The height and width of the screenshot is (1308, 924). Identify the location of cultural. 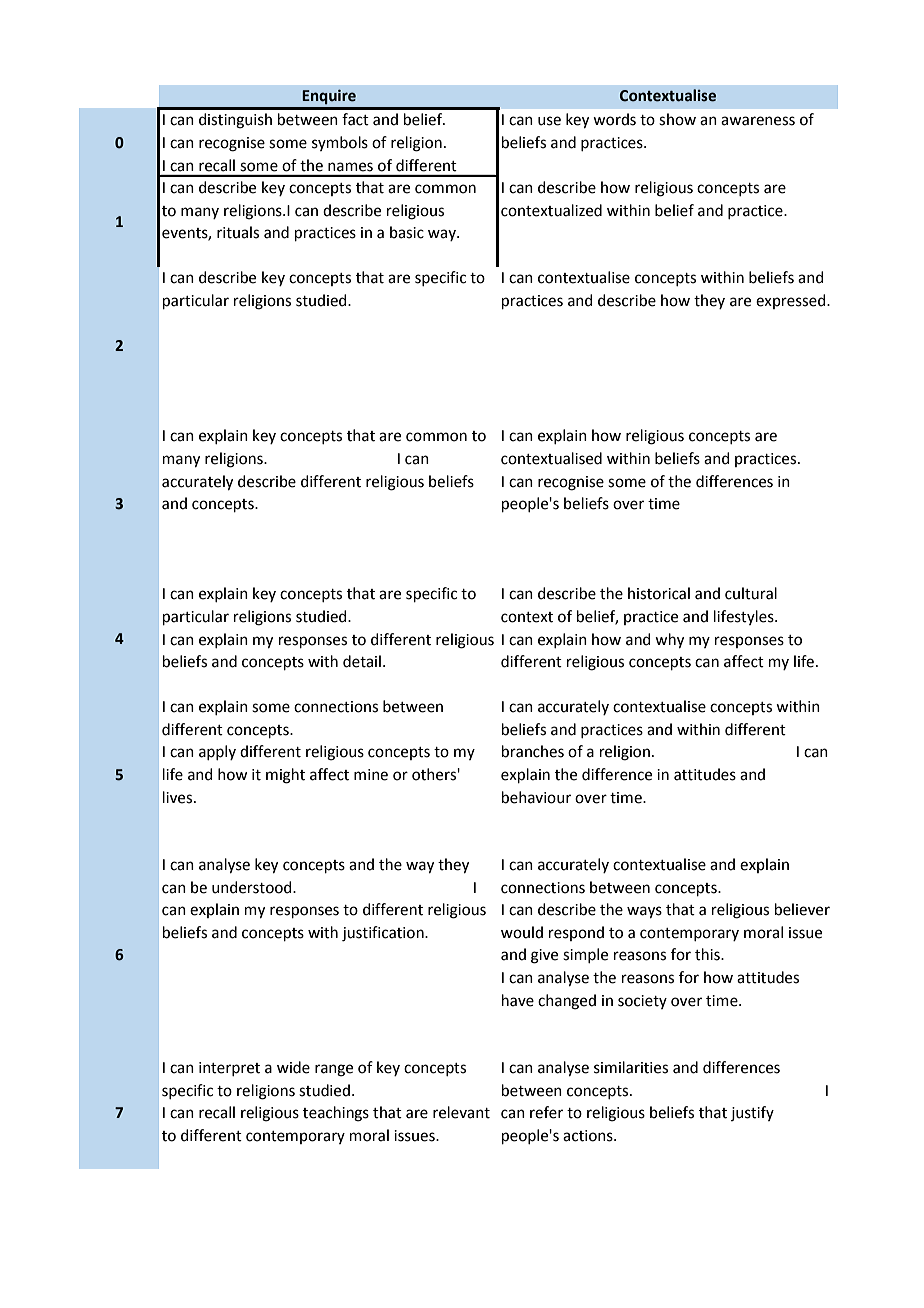
(751, 593).
